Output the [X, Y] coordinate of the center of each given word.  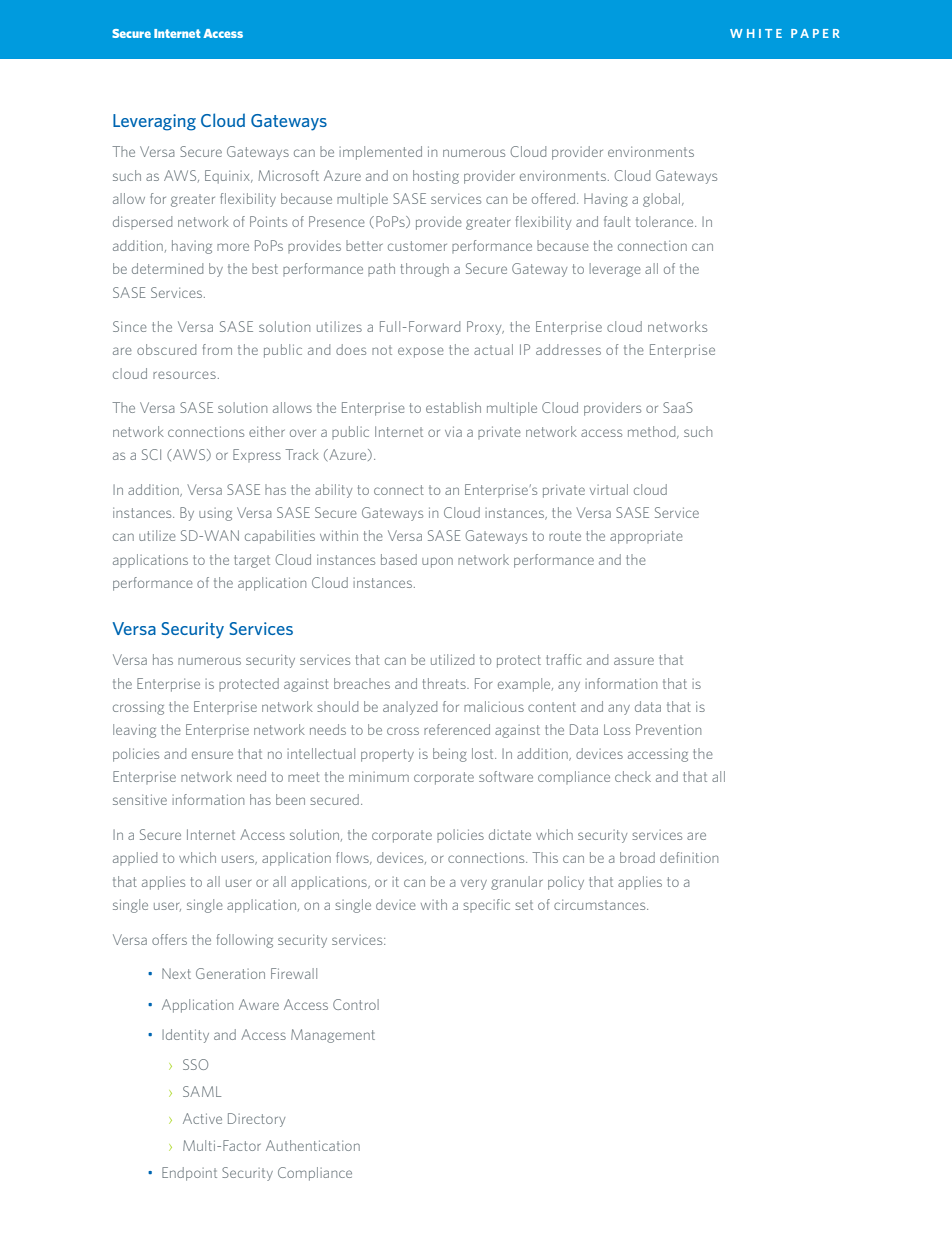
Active [202, 1118]
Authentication [313, 1145]
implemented [381, 153]
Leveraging [154, 122]
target [252, 561]
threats [445, 683]
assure [634, 661]
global [661, 200]
